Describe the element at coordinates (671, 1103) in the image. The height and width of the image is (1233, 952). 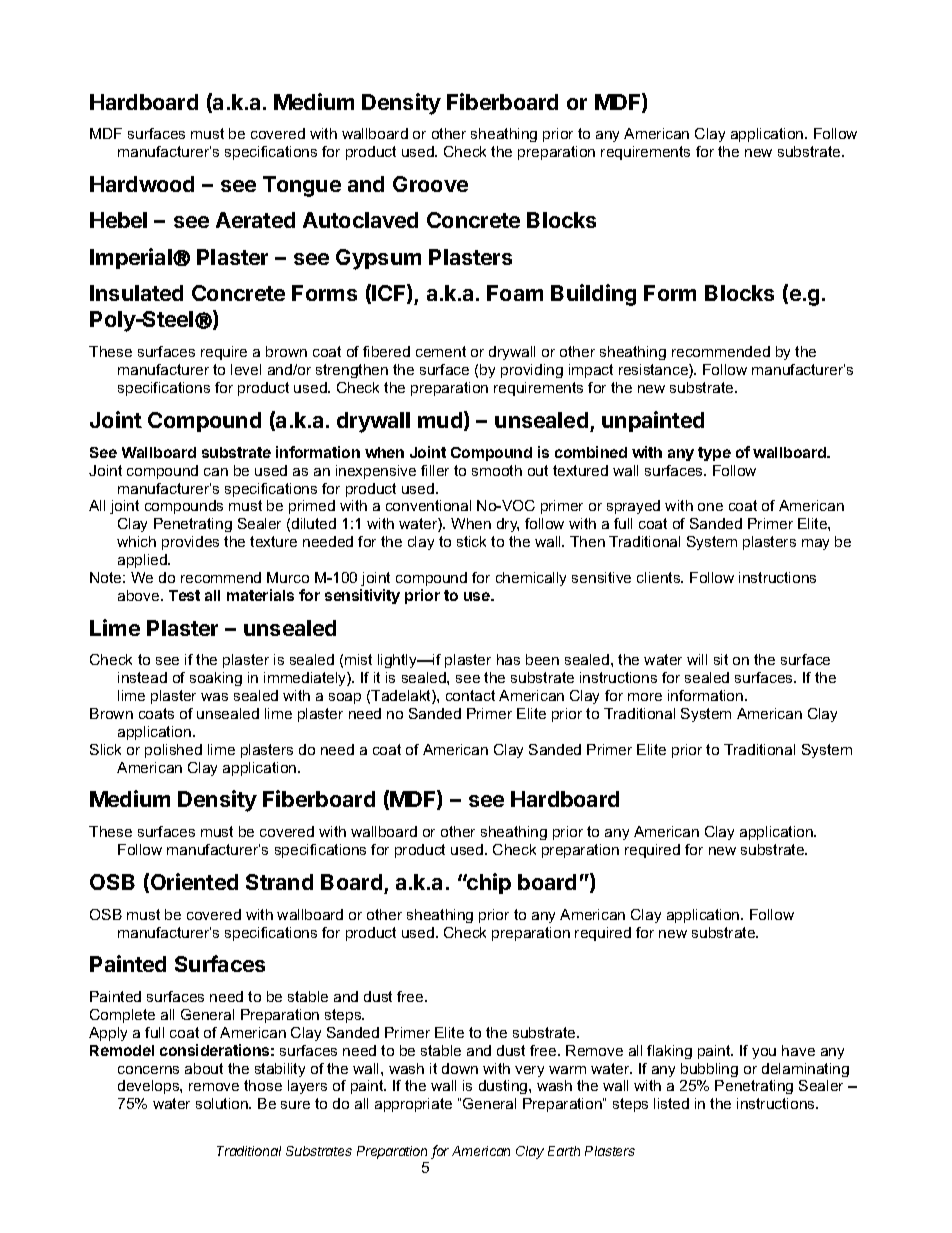
I see `listed` at that location.
